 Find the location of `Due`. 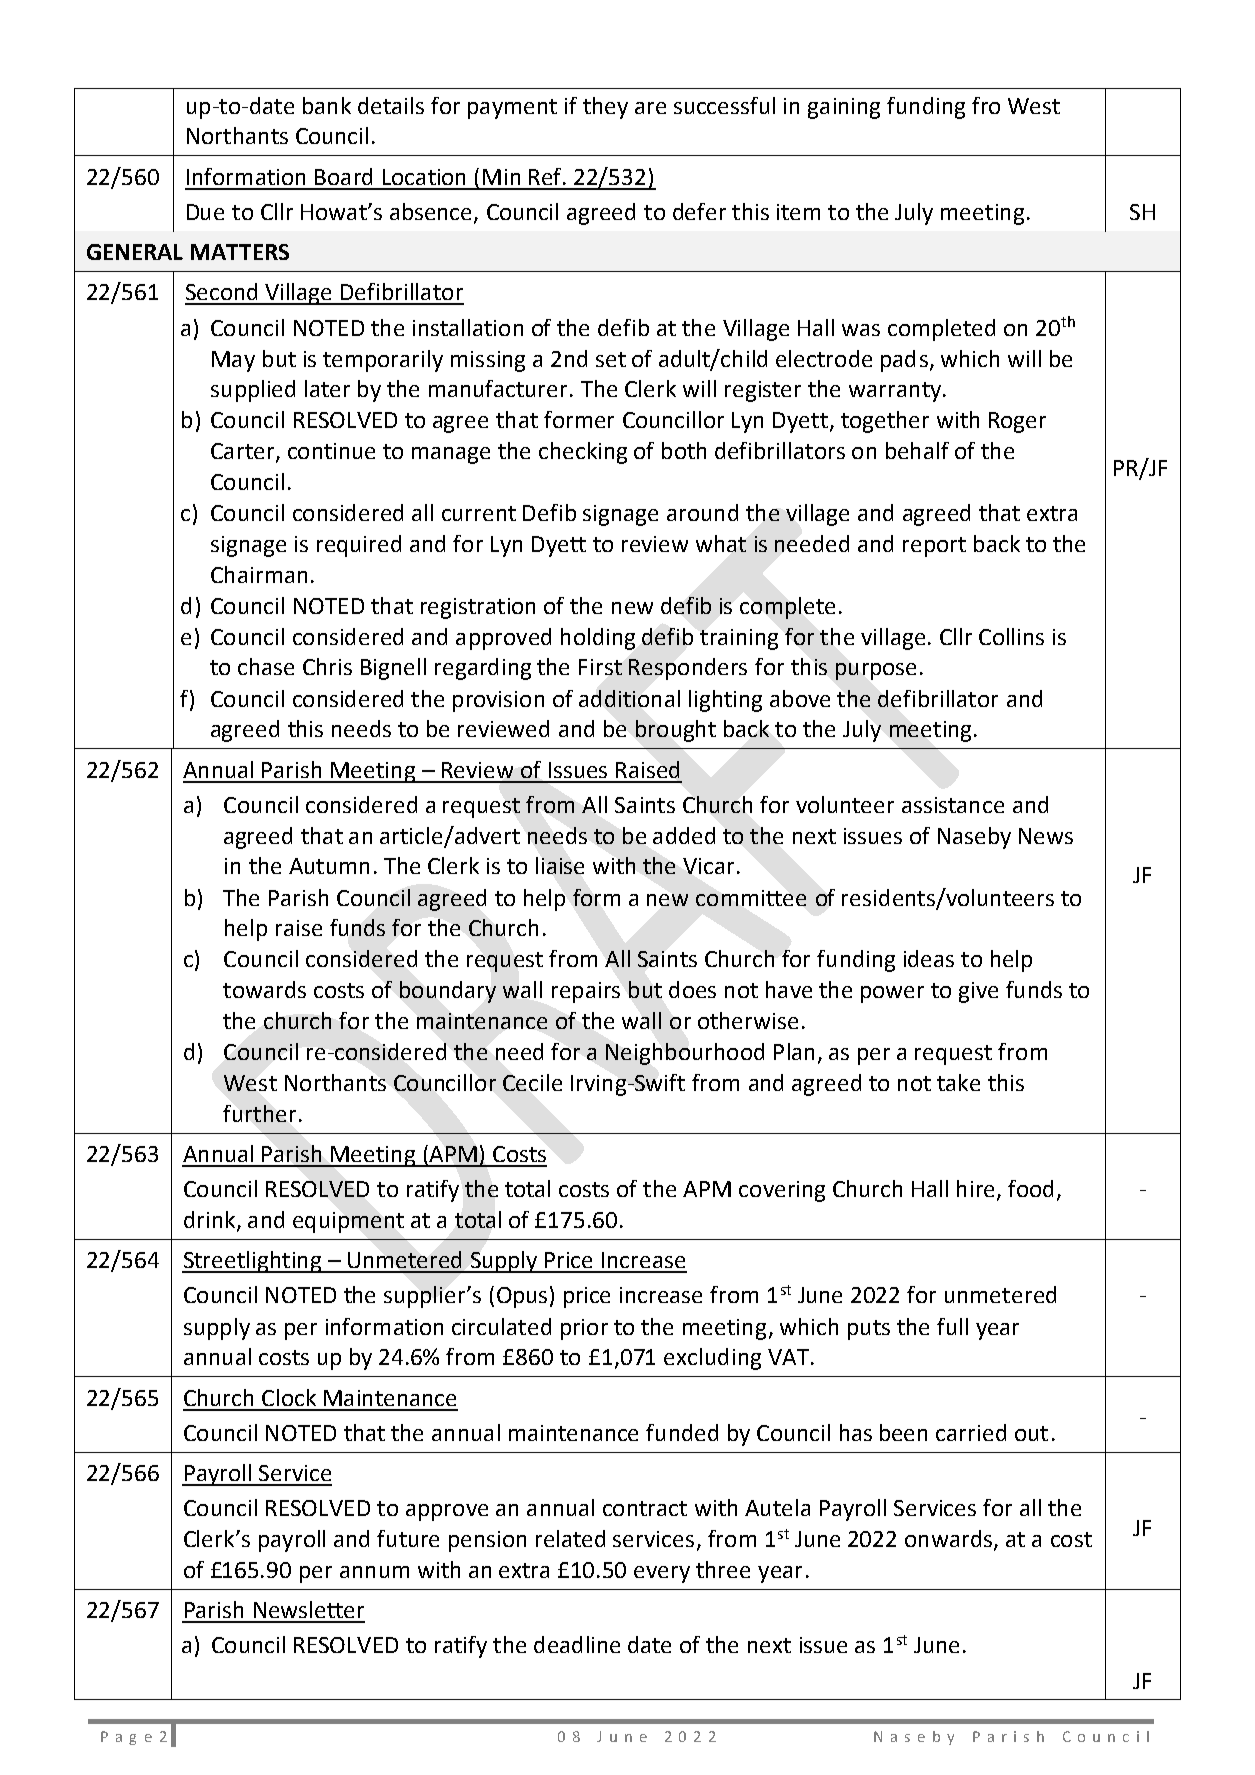

Due is located at coordinates (205, 212).
